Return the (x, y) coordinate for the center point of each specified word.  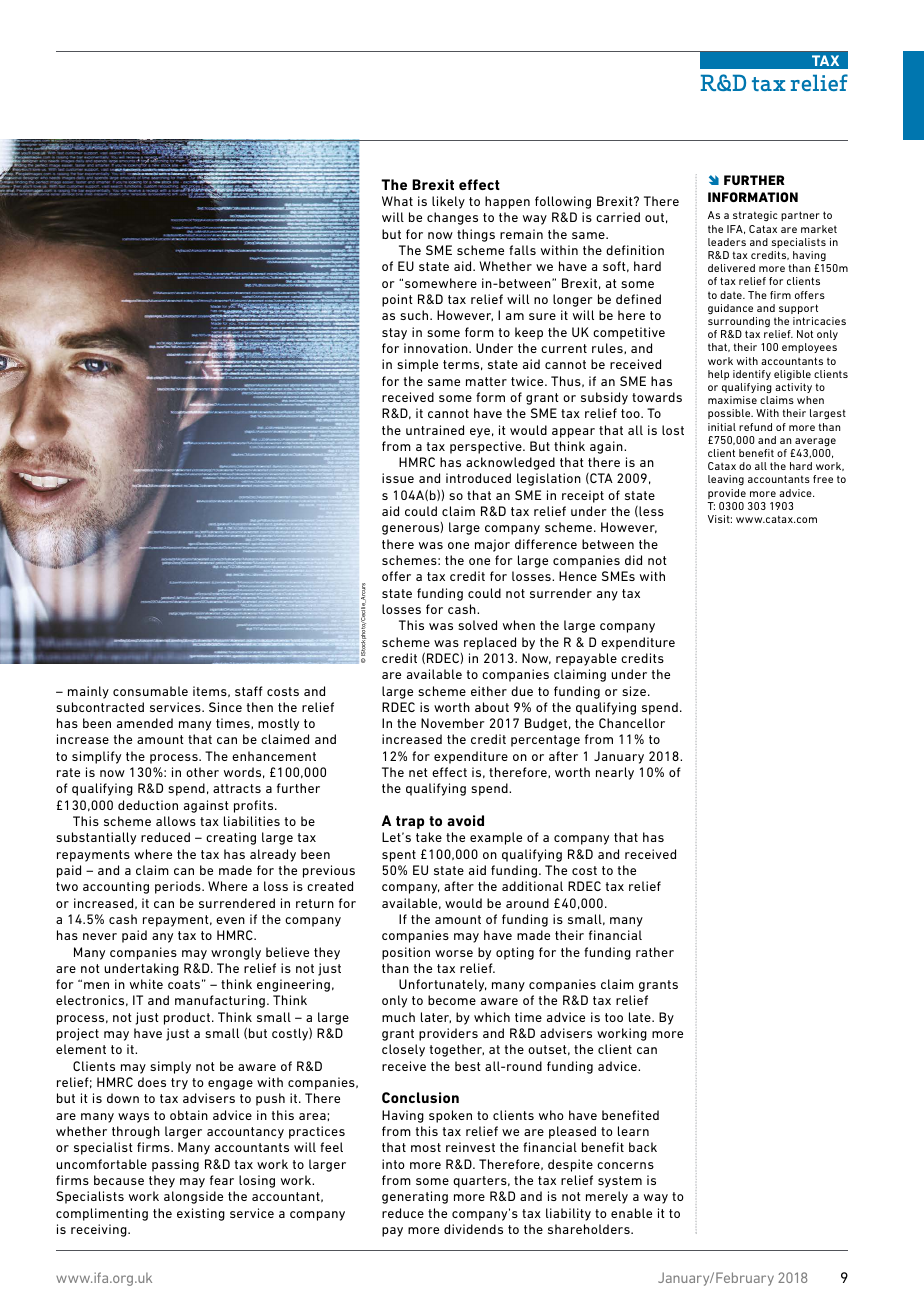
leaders (727, 242)
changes (452, 218)
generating (415, 1197)
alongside (193, 1197)
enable (631, 1213)
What (397, 201)
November (453, 723)
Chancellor (632, 723)
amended (145, 723)
